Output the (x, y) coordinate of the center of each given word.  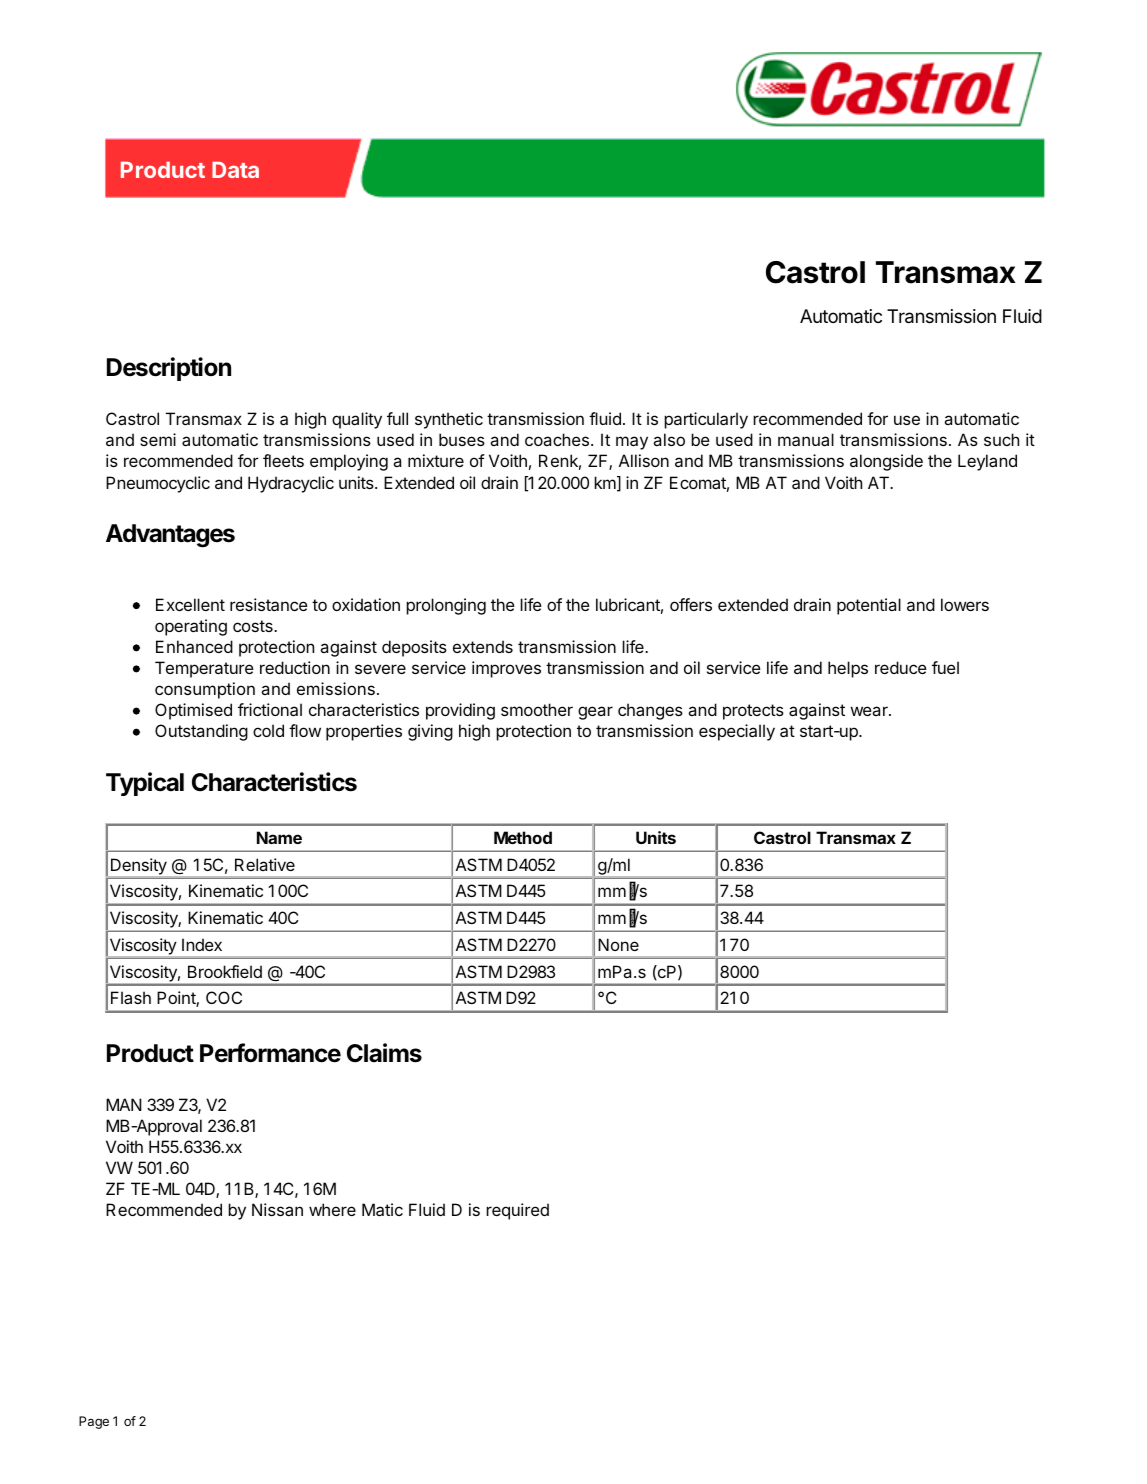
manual (806, 439)
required (517, 1211)
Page (94, 1422)
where (332, 1209)
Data (235, 169)
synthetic (449, 420)
